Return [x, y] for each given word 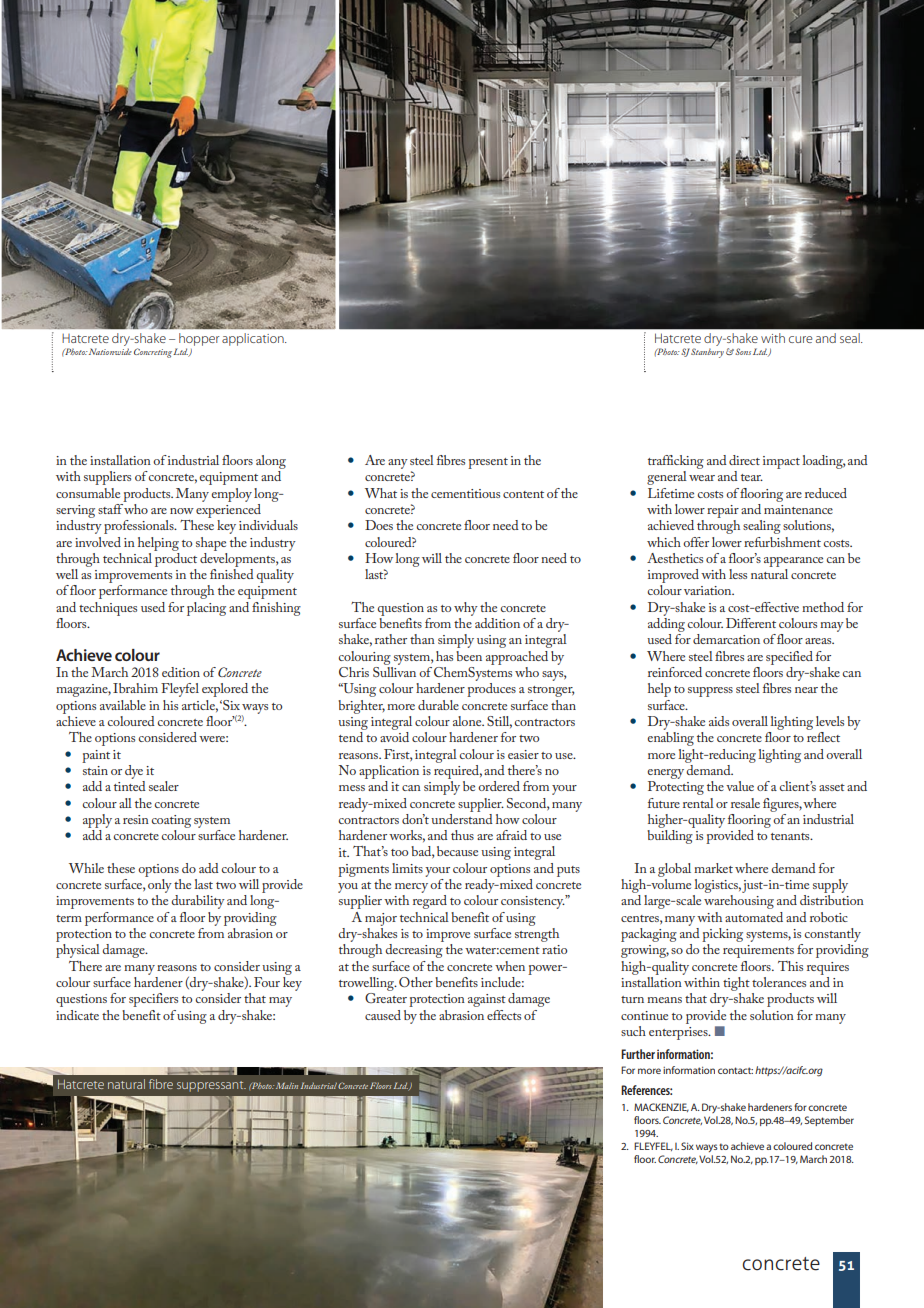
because [457, 851]
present [488, 463]
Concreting [153, 353]
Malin [287, 1085]
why [466, 609]
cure [801, 339]
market [713, 868]
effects [504, 1015]
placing [206, 609]
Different [751, 623]
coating [171, 821]
